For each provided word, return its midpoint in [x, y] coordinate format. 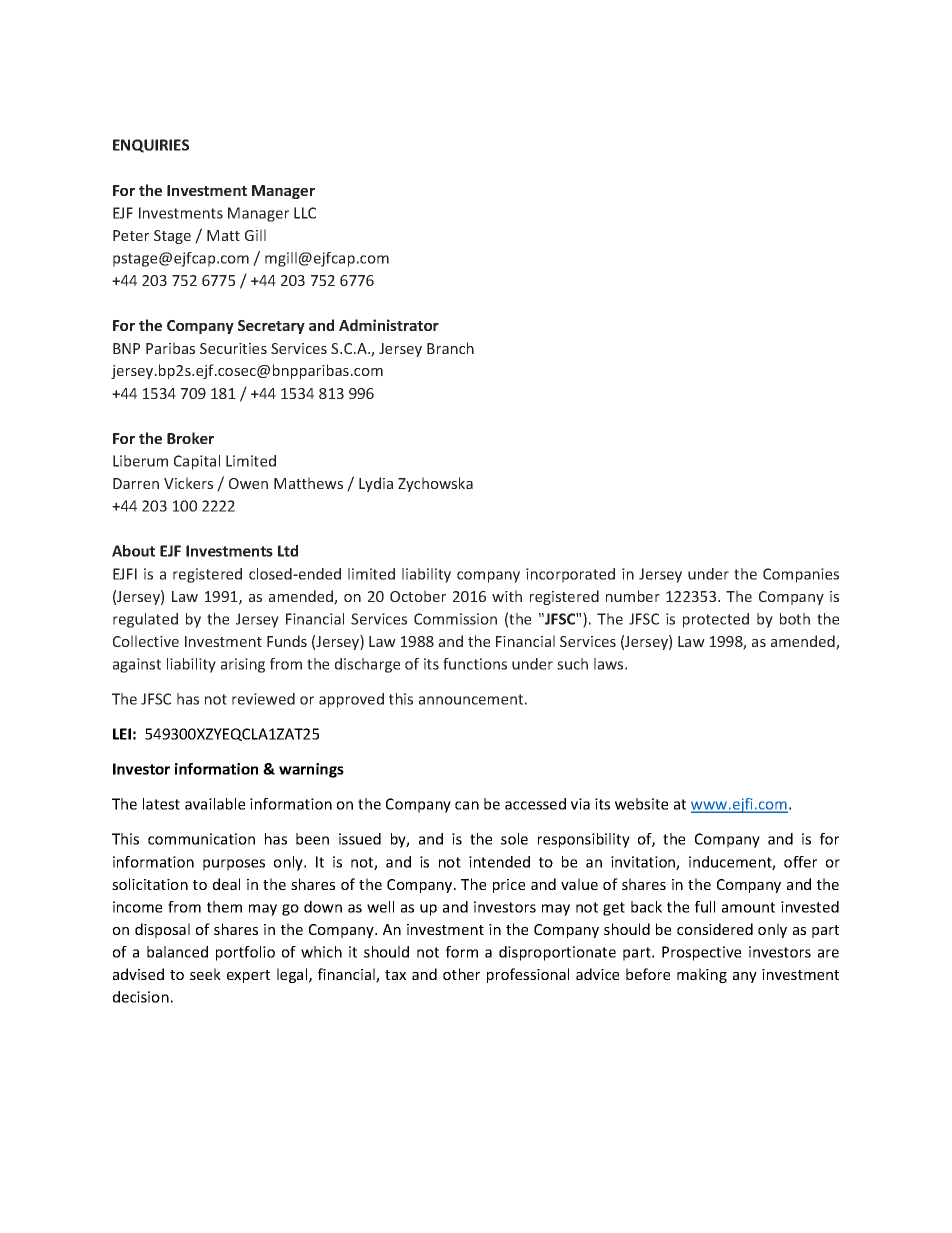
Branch [450, 348]
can [467, 805]
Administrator [389, 325]
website [641, 804]
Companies [801, 575]
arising [243, 665]
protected [716, 620]
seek [205, 974]
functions [475, 664]
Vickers [188, 483]
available [215, 804]
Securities [233, 348]
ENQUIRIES [151, 146]
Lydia [376, 484]
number [633, 596]
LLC [305, 213]
